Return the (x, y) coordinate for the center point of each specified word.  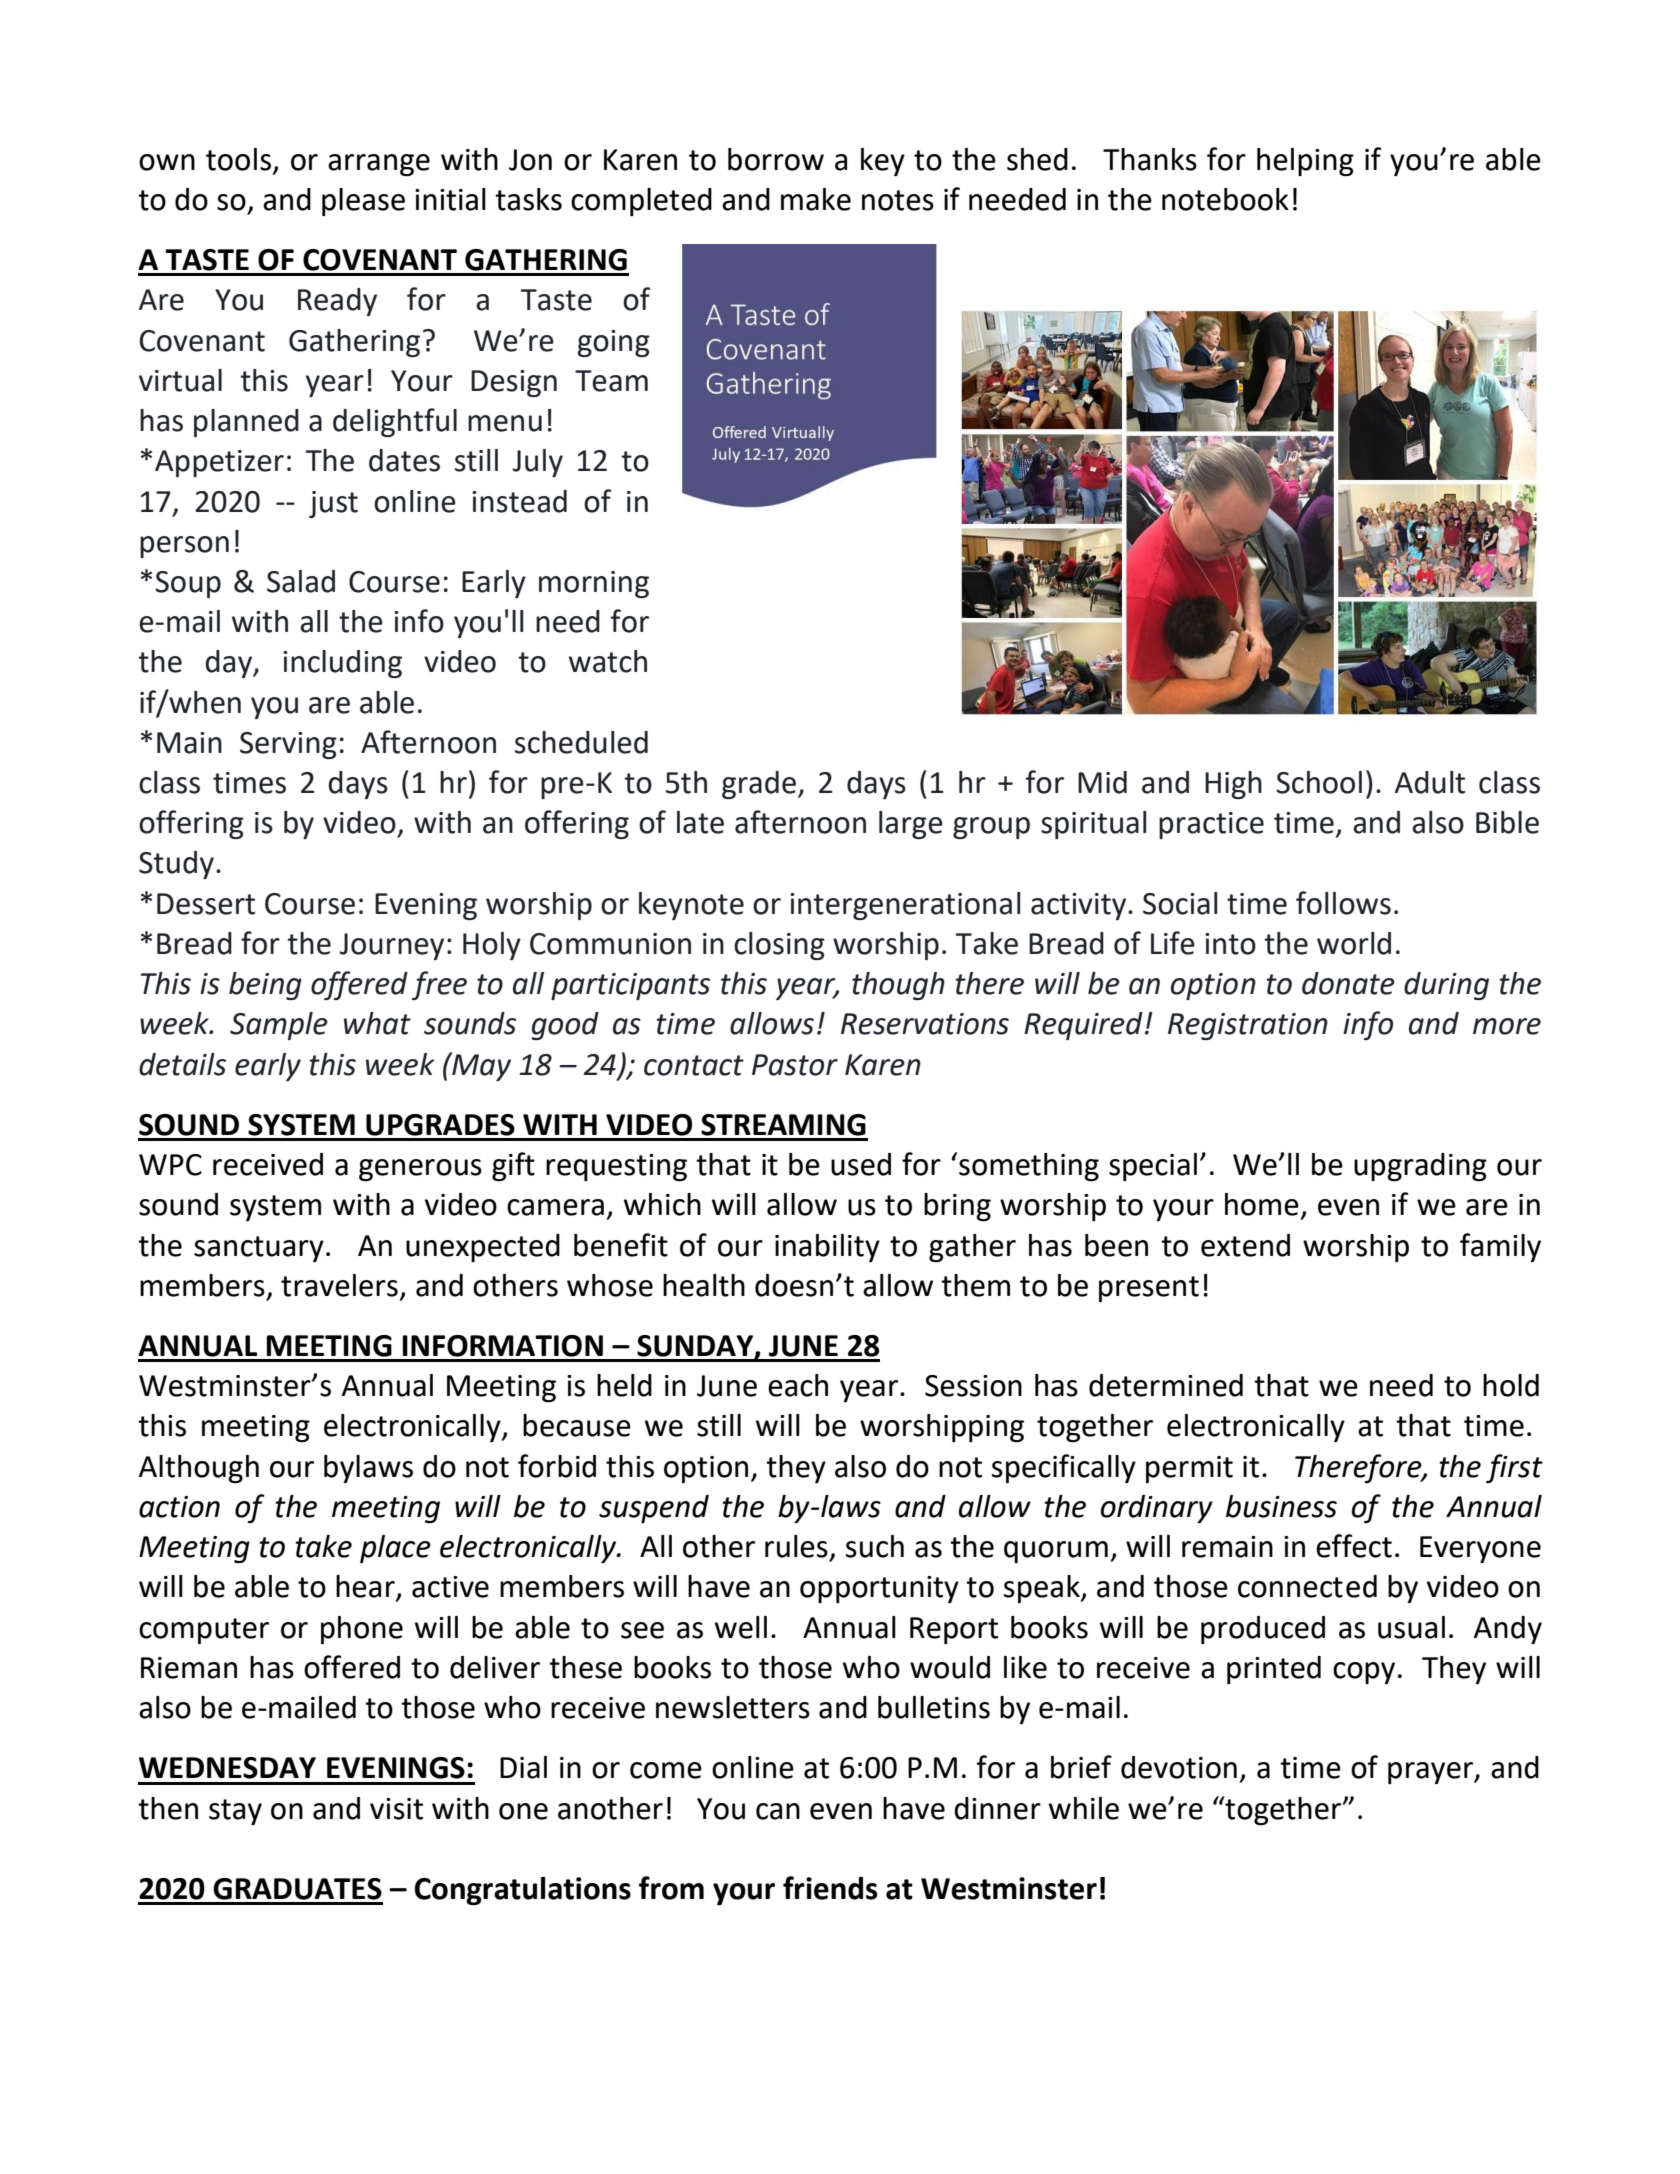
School (1319, 782)
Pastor (795, 1065)
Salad (301, 581)
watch (608, 661)
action (179, 1507)
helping (1305, 162)
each (798, 1385)
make (816, 199)
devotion (1179, 1767)
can (778, 1811)
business (1281, 1506)
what (377, 1023)
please (363, 202)
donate (1348, 983)
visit (396, 1809)
